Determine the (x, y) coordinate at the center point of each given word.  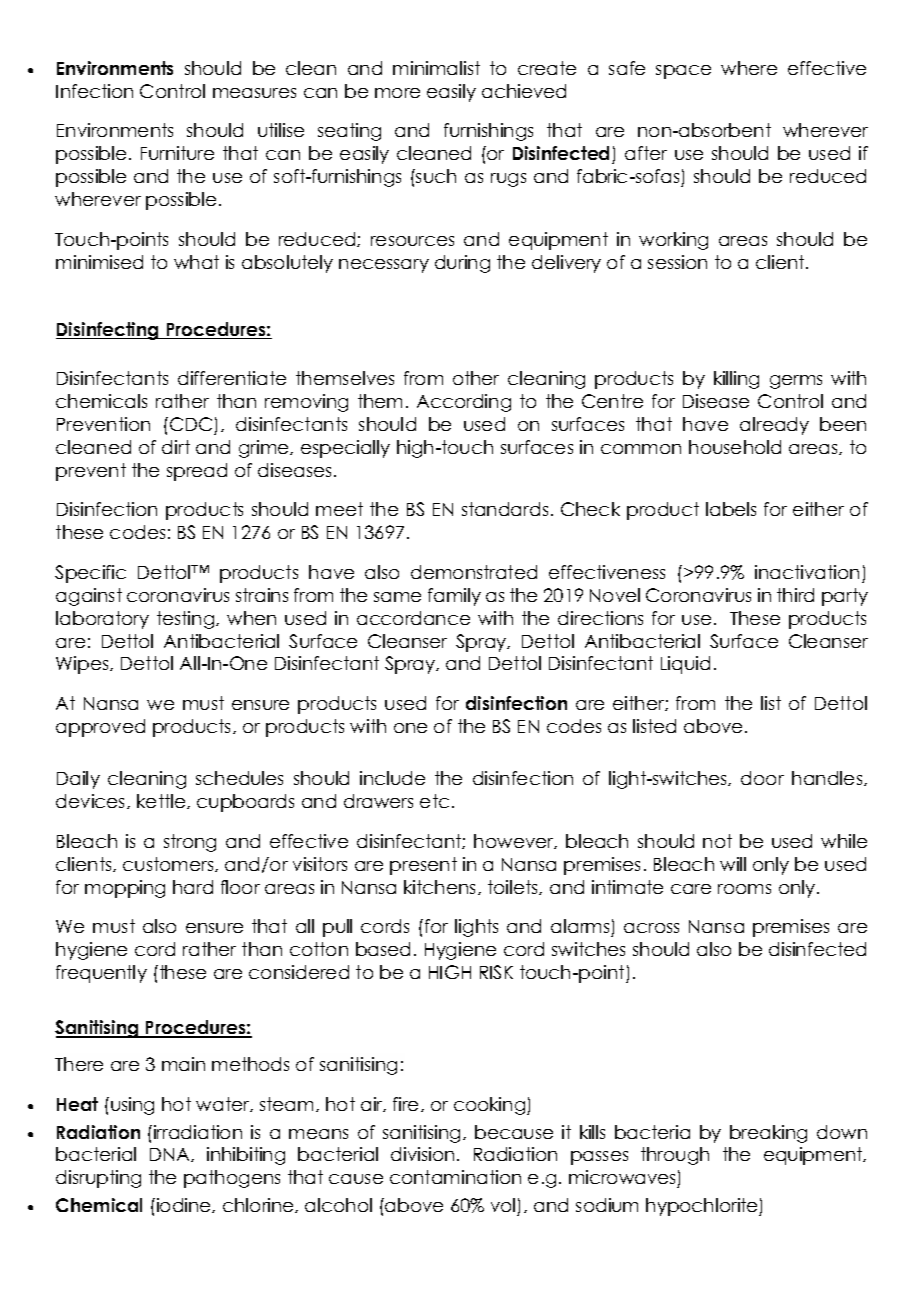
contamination (455, 1177)
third (795, 595)
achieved (524, 91)
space (683, 72)
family (454, 597)
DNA (171, 1155)
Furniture (177, 153)
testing (187, 620)
